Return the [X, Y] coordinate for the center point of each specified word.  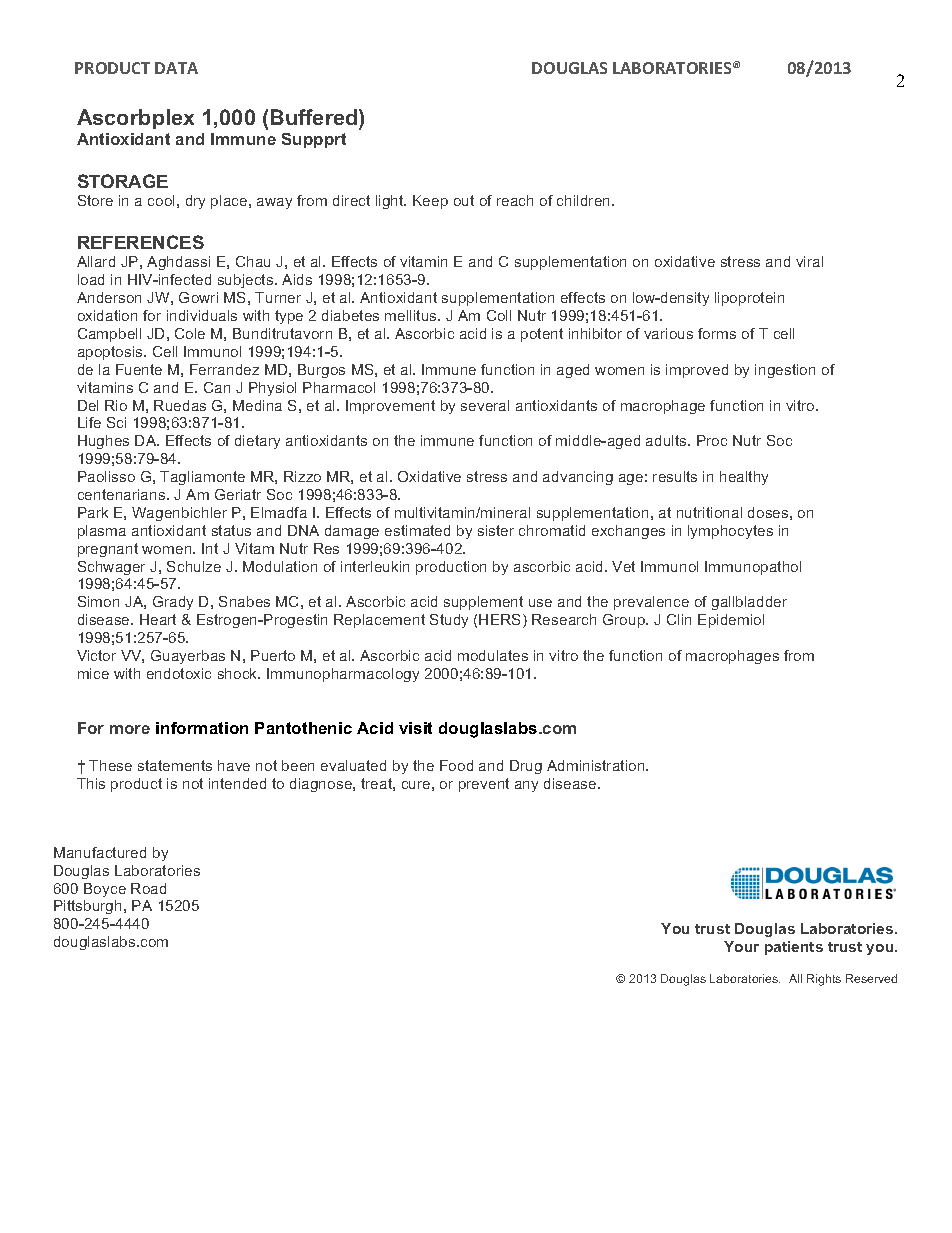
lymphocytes [730, 532]
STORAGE [123, 181]
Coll [499, 315]
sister [496, 530]
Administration [597, 765]
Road [148, 888]
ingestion [785, 371]
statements [175, 765]
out [464, 200]
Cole [190, 333]
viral [809, 261]
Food [456, 765]
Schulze [194, 566]
